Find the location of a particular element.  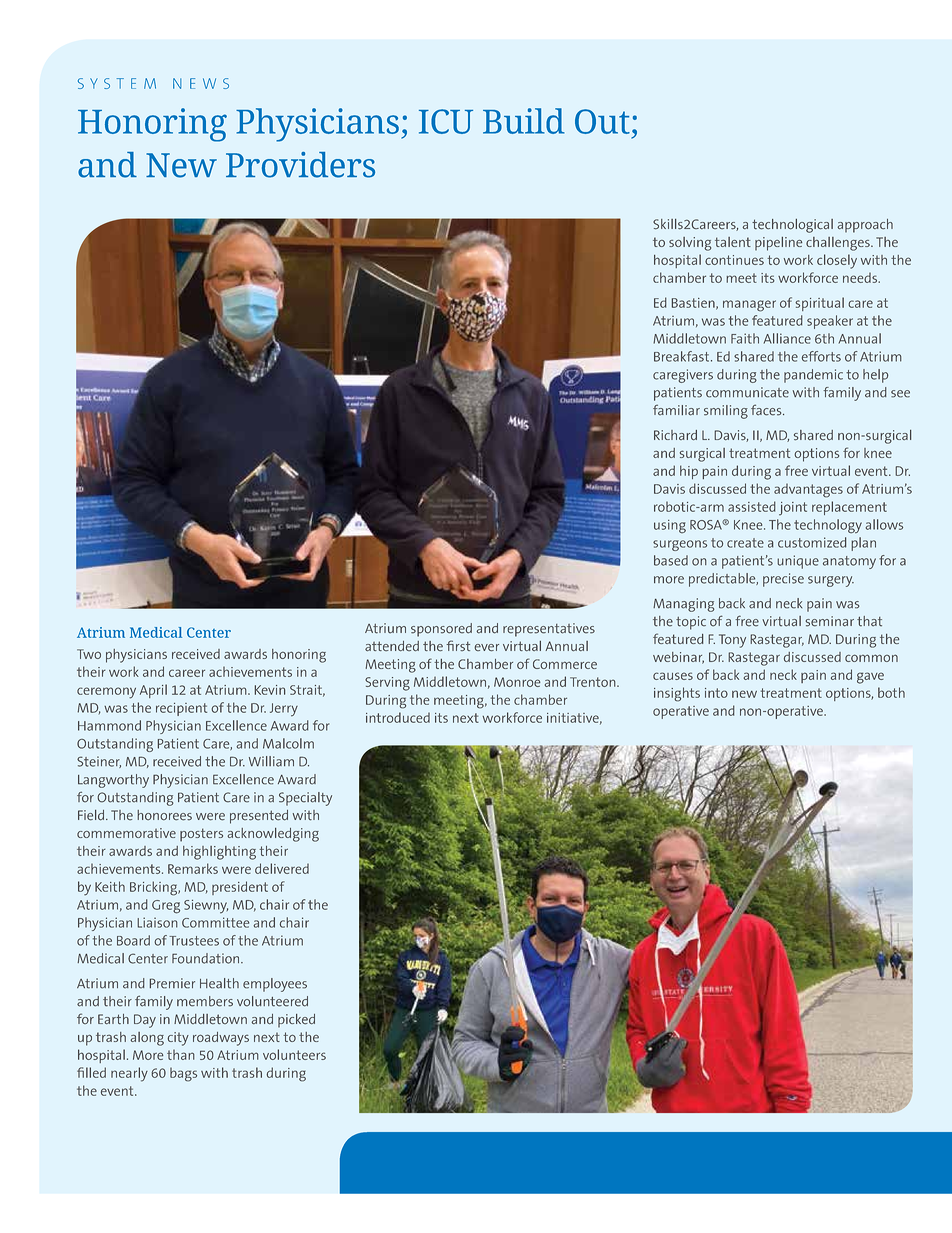

city is located at coordinates (178, 1039).
